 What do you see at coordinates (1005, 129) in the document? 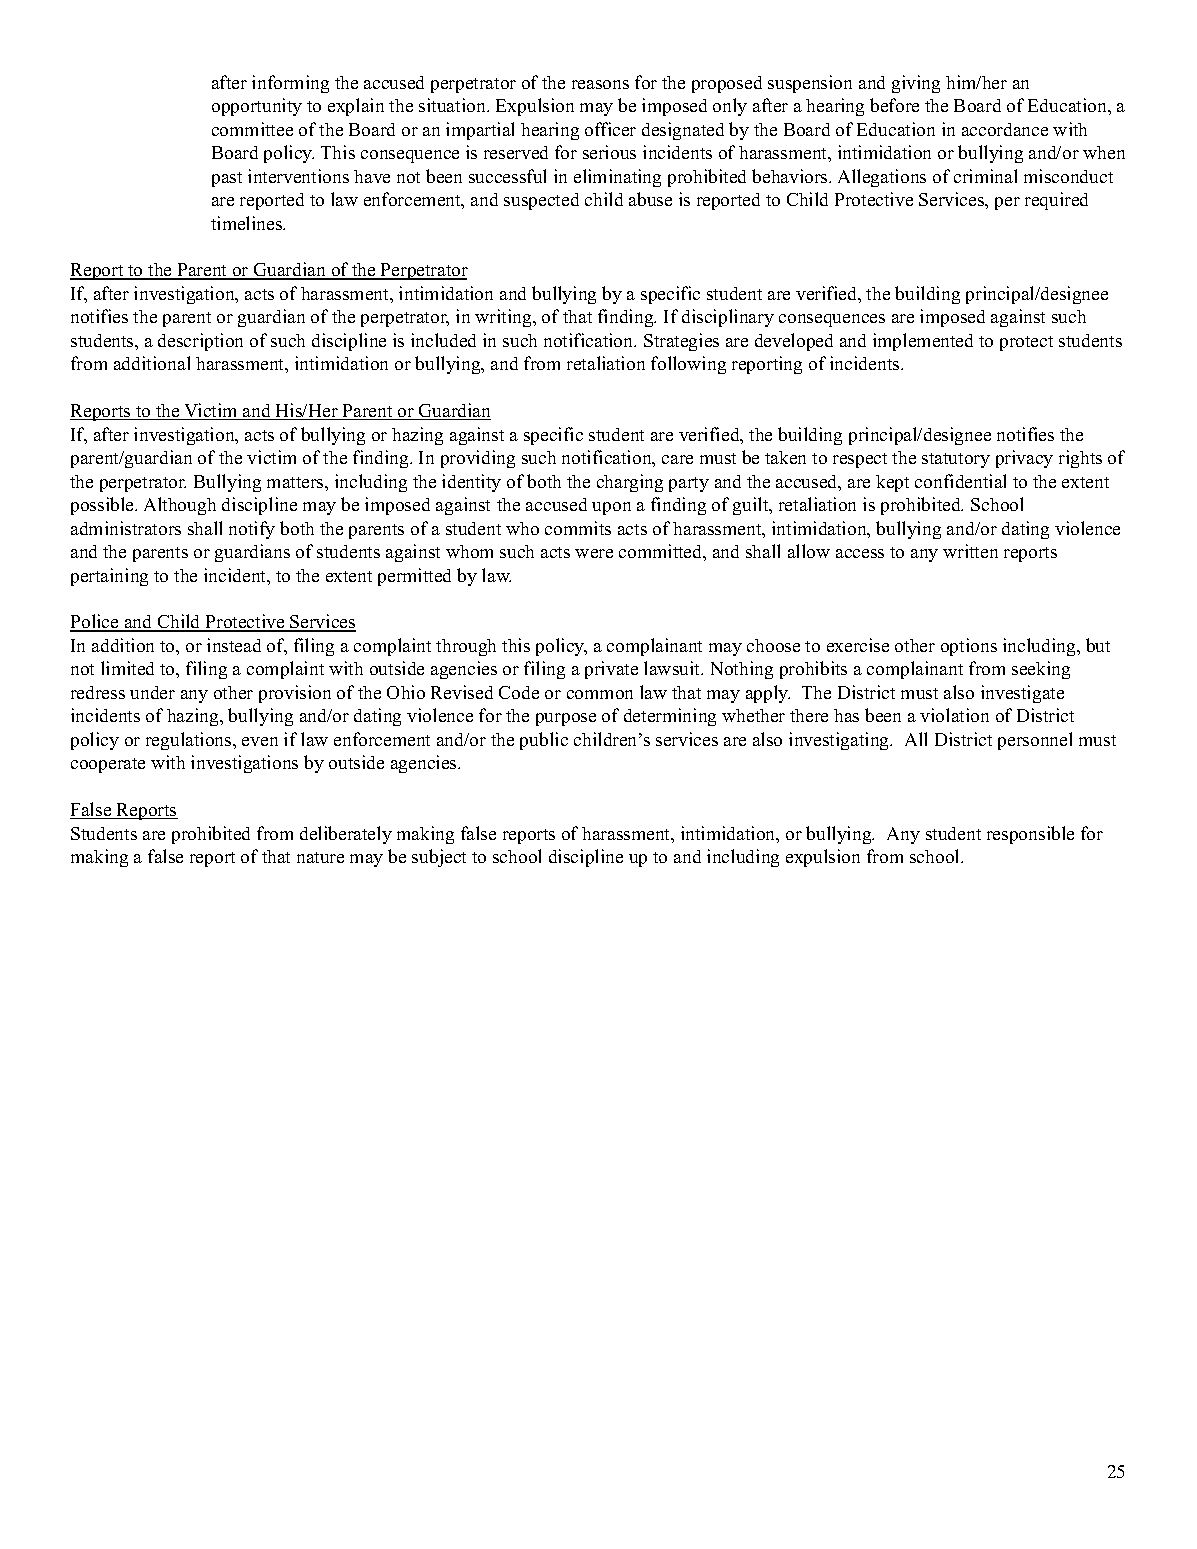
I see `accordance` at bounding box center [1005, 129].
